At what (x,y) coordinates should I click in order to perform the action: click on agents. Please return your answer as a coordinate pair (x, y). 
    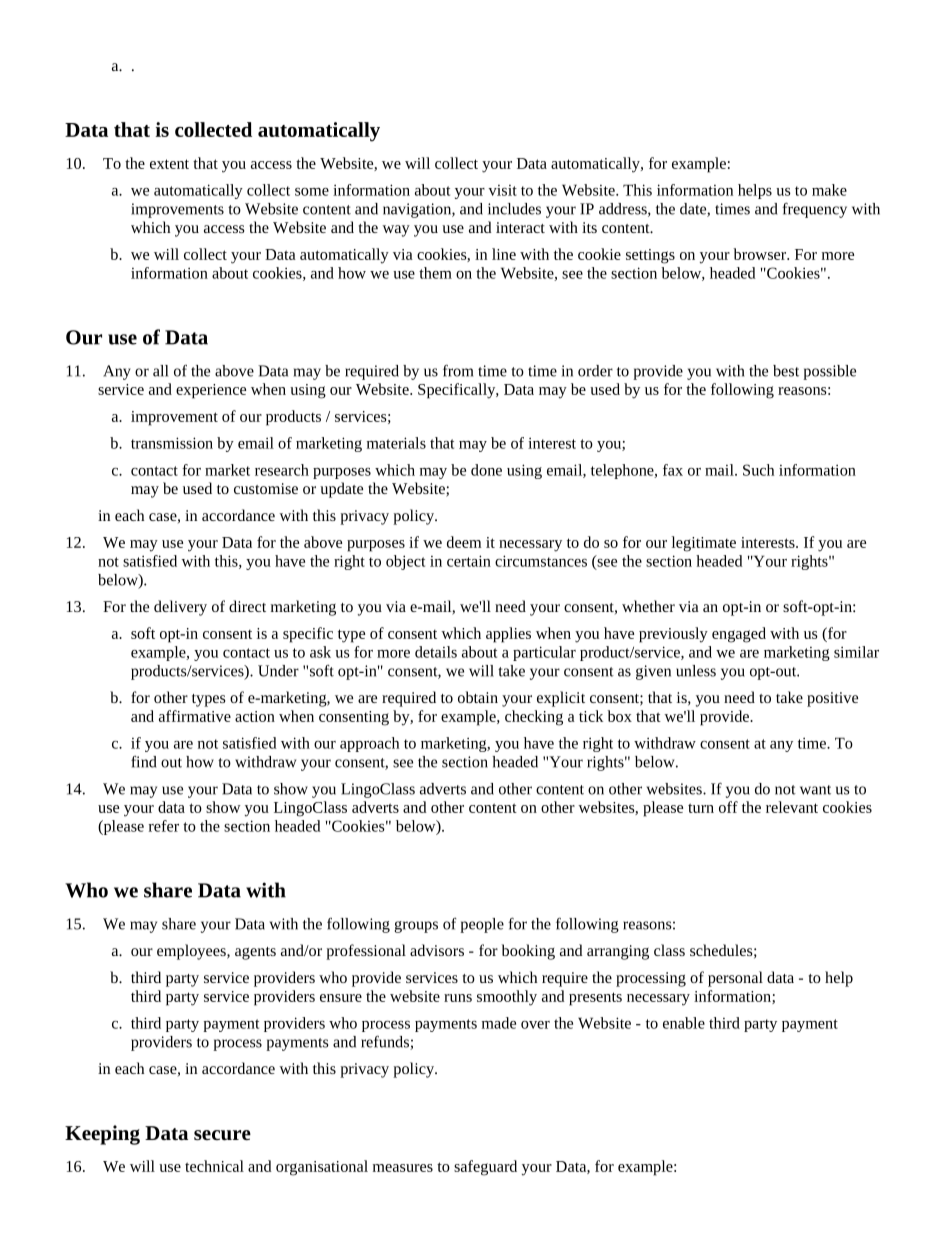
    Looking at the image, I should click on (255, 953).
